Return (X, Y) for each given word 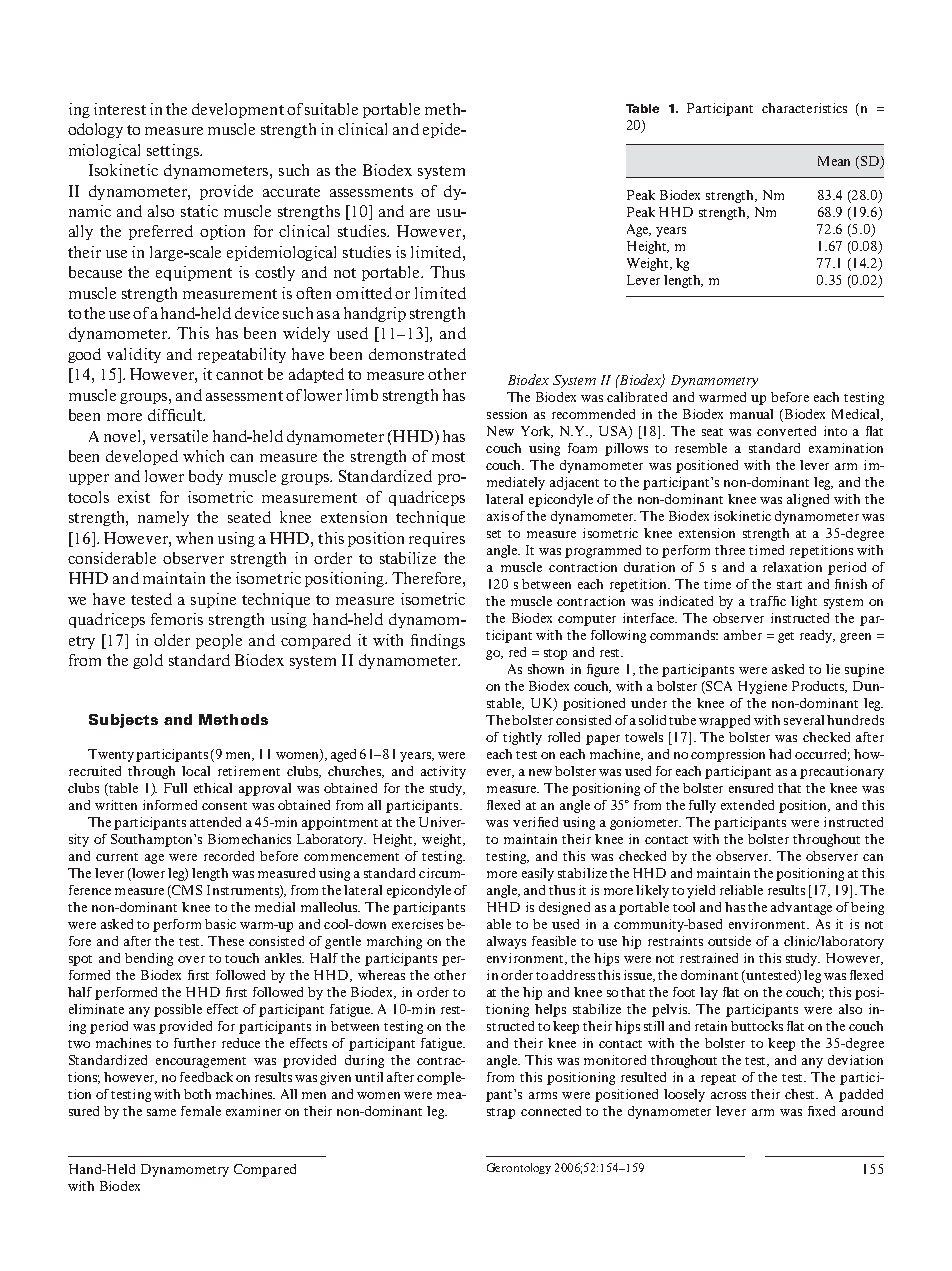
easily (538, 874)
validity (134, 355)
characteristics (804, 108)
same (161, 1112)
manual (751, 414)
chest (801, 1094)
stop (555, 654)
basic (220, 924)
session (507, 414)
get (786, 637)
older (172, 640)
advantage (801, 908)
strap (501, 1113)
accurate (291, 192)
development (238, 110)
